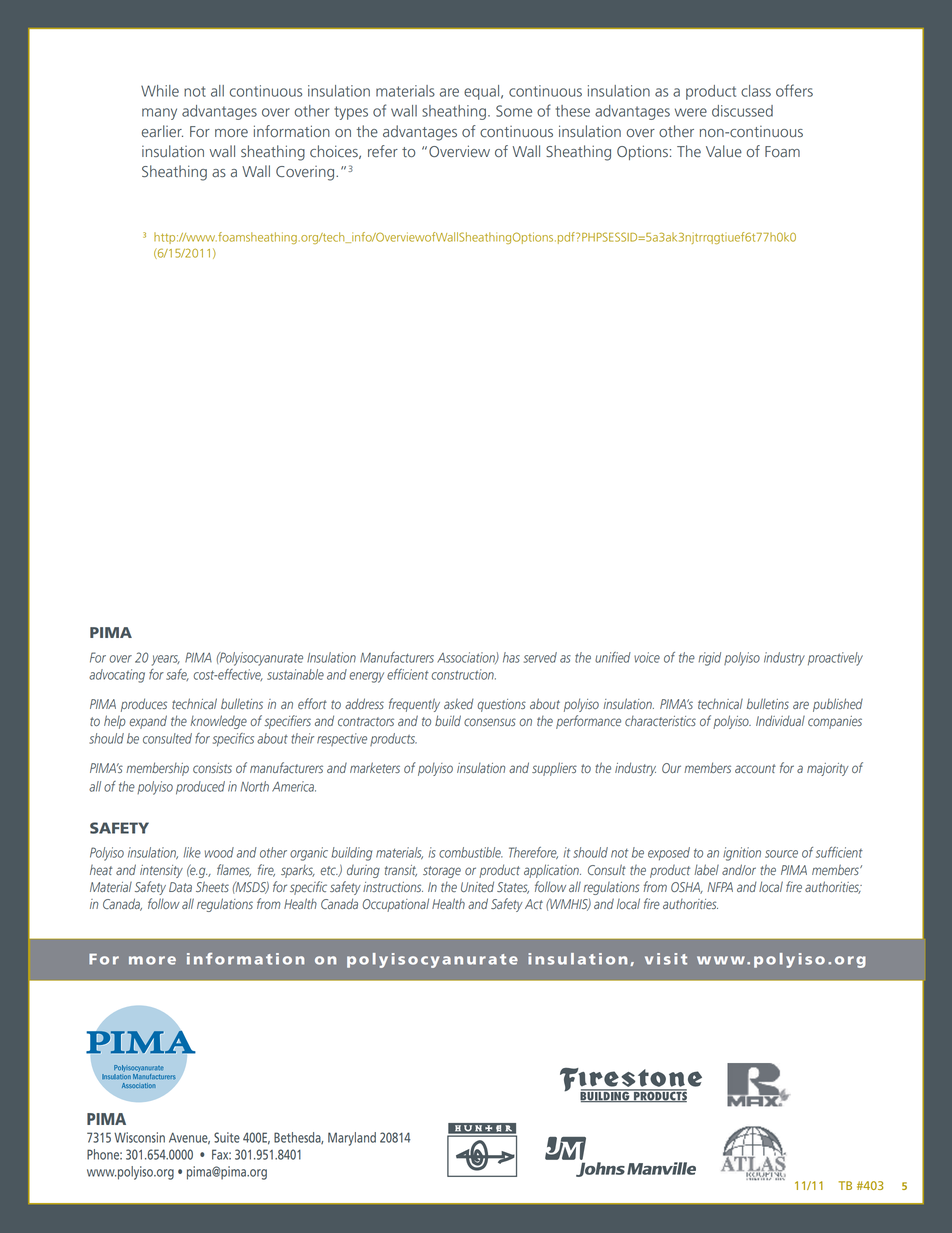 Image resolution: width=952 pixels, height=1233 pixels. What do you see at coordinates (514, 111) in the document?
I see `Some` at bounding box center [514, 111].
